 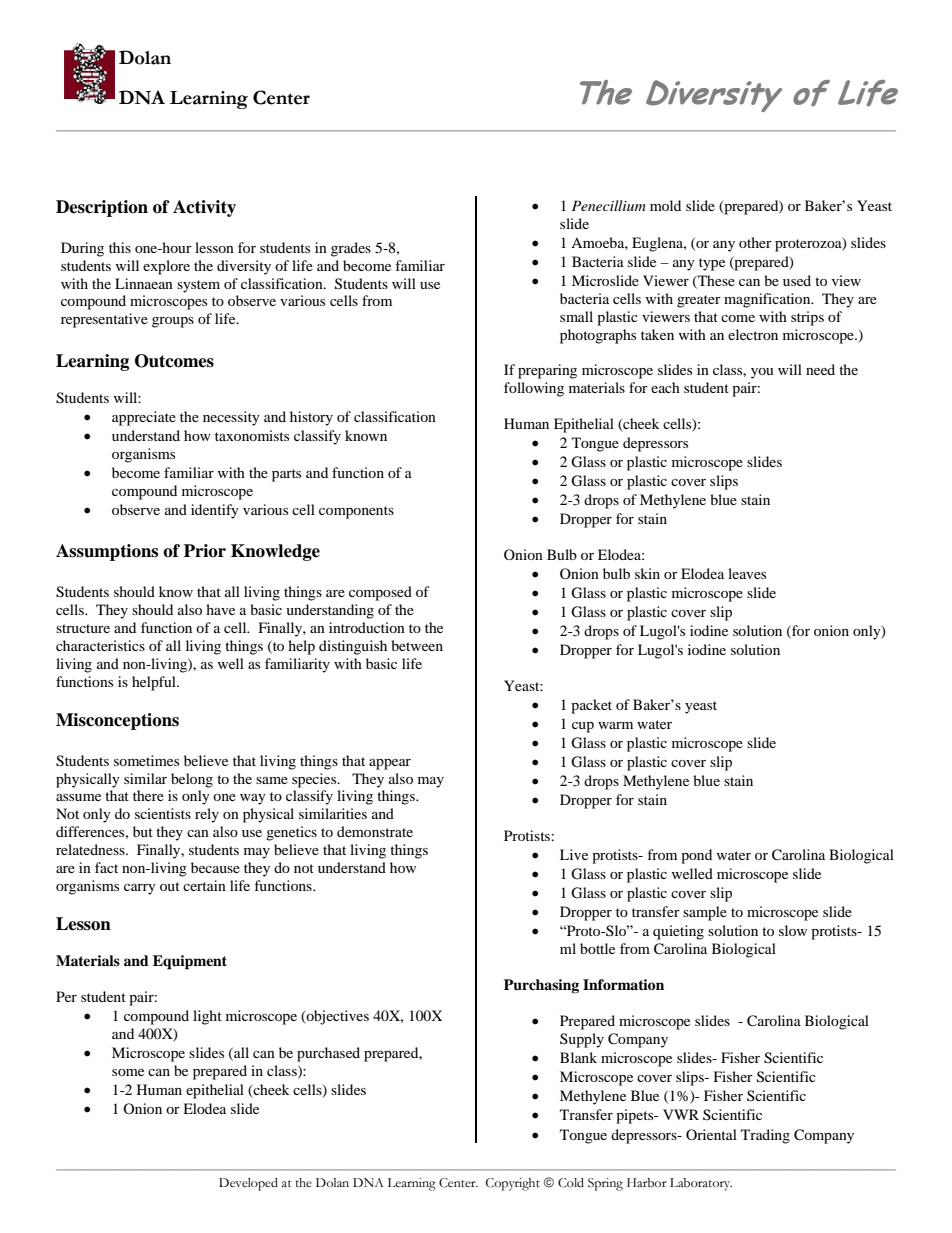 I want to click on explore, so click(x=166, y=267).
